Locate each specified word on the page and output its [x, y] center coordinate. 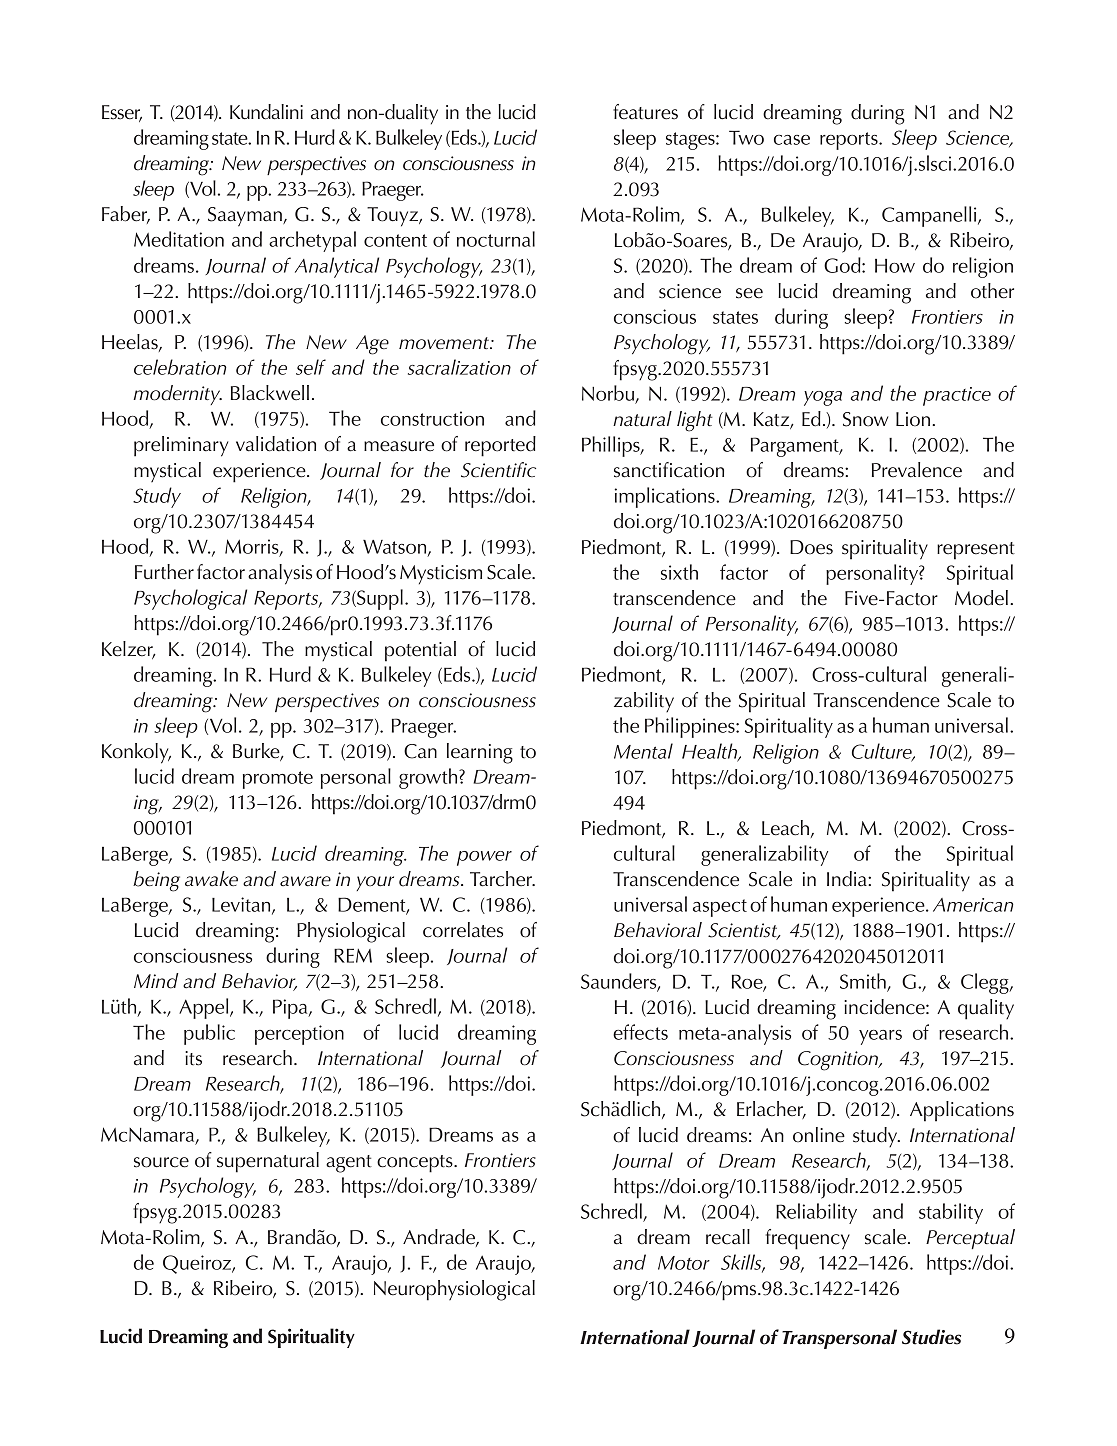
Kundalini [266, 112]
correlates [463, 930]
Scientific [498, 470]
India [848, 879]
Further [164, 572]
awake [211, 879]
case [792, 140]
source [161, 1162]
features [645, 112]
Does [811, 547]
